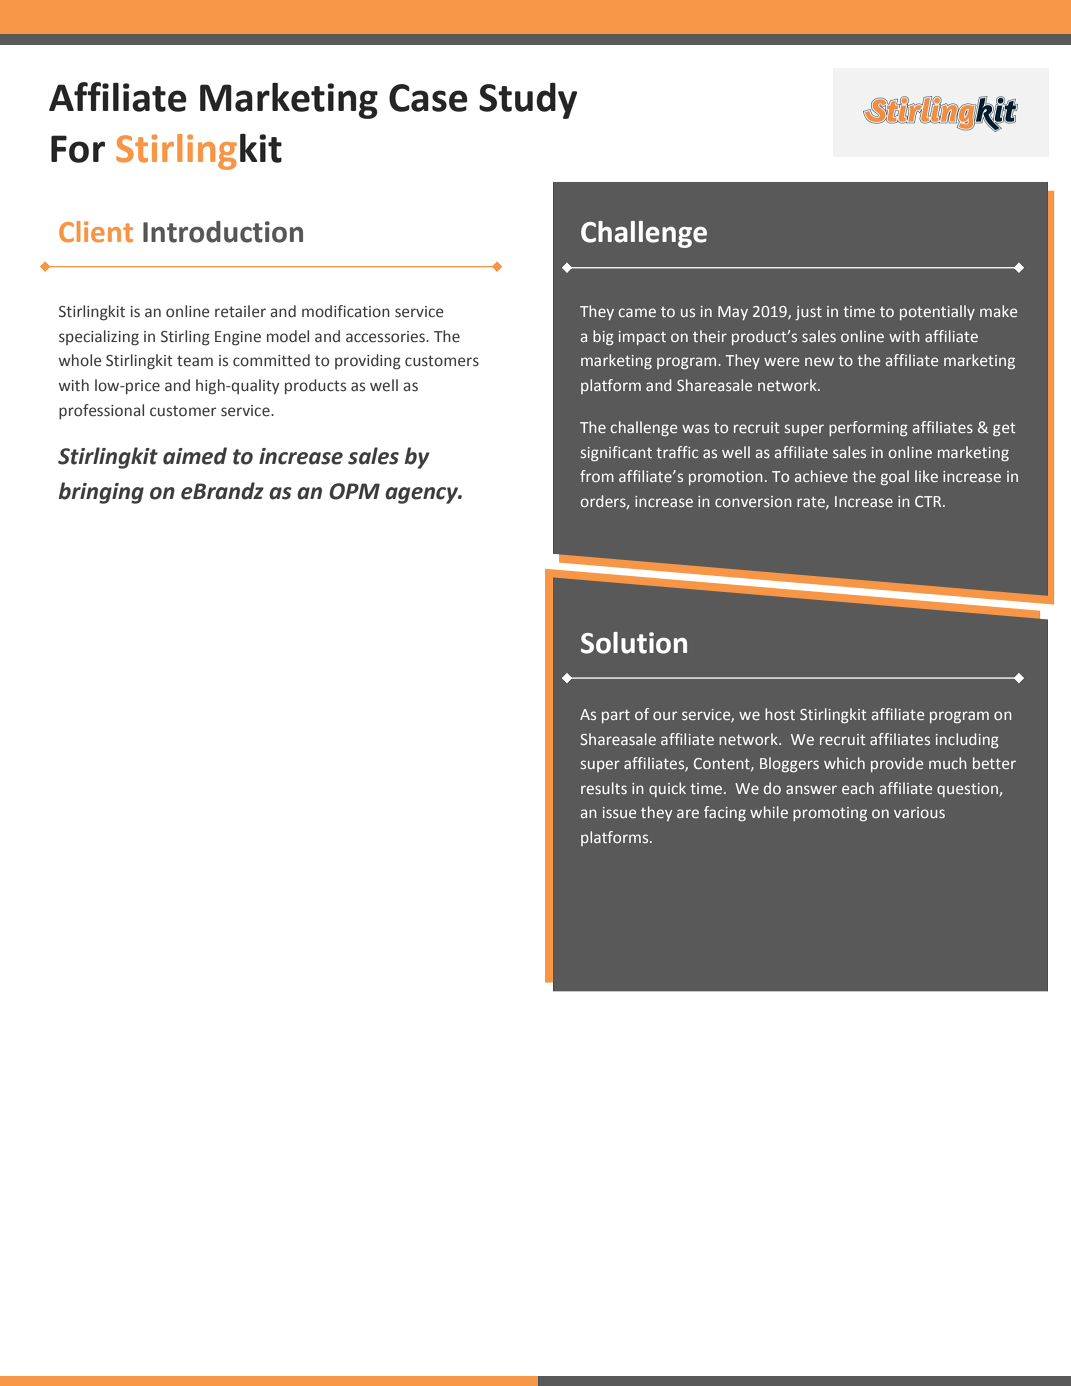 This screenshot has width=1071, height=1386. What do you see at coordinates (195, 361) in the screenshot?
I see `team` at bounding box center [195, 361].
